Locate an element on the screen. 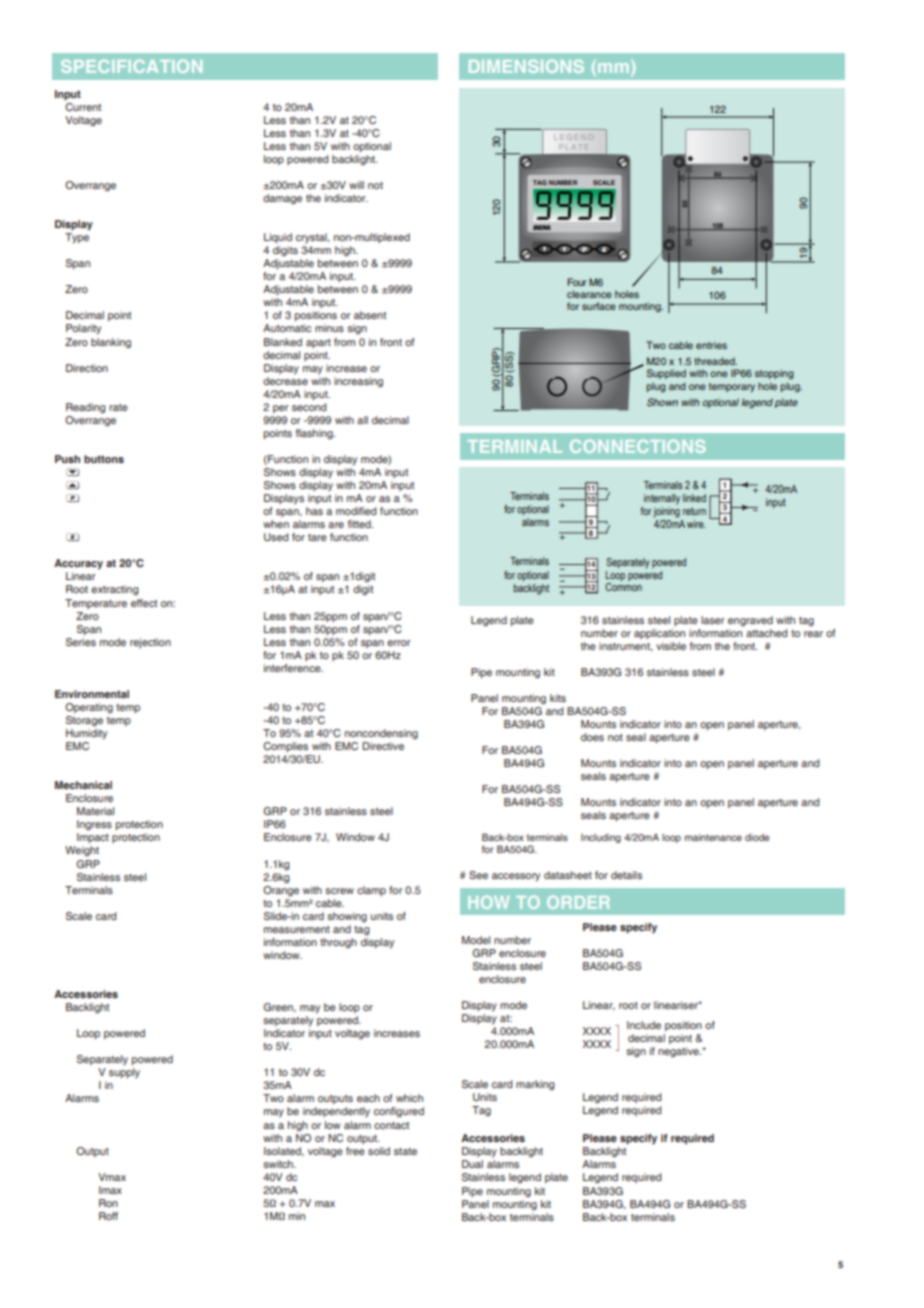 The image size is (924, 1308). Four is located at coordinates (577, 282).
